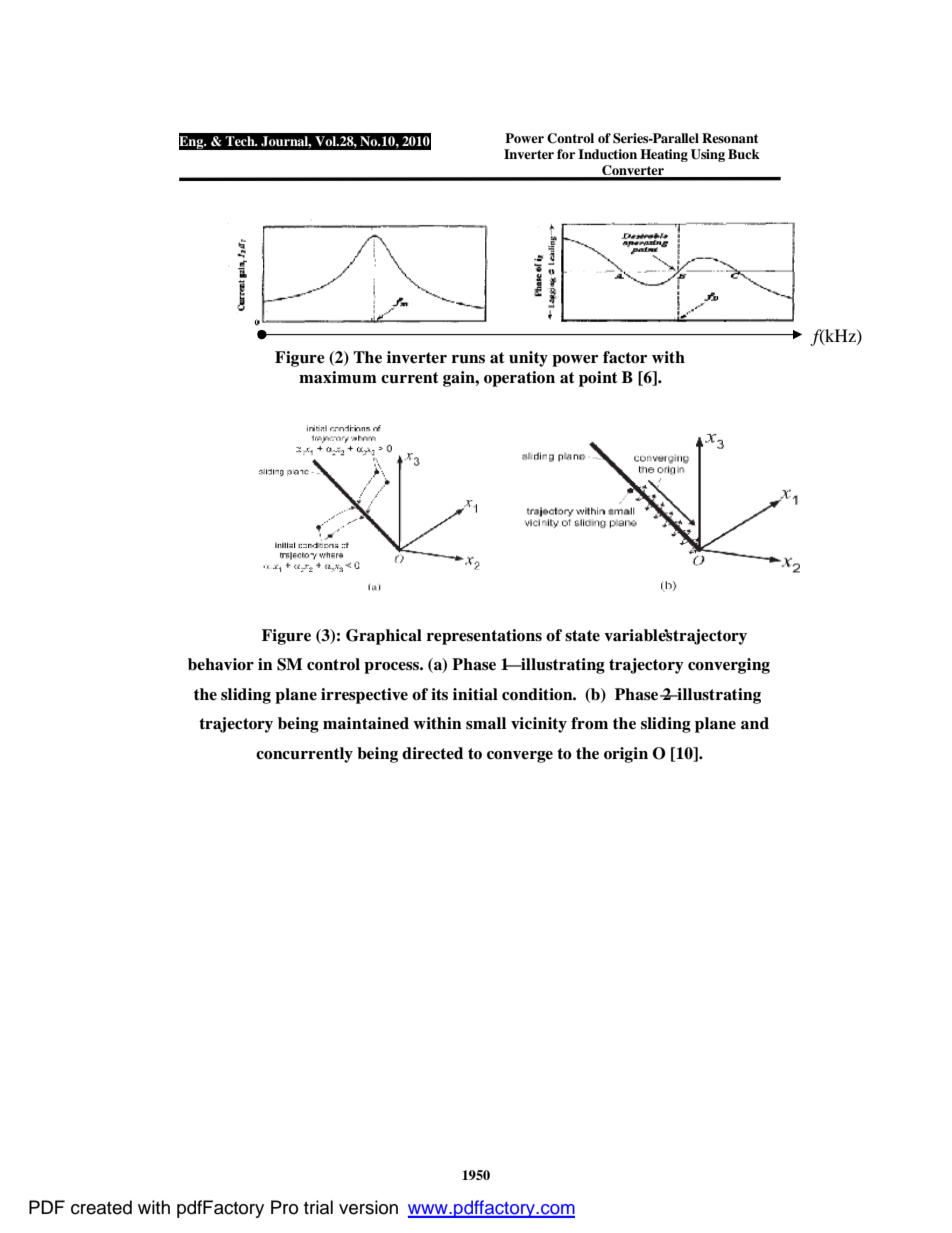 This screenshot has width=952, height=1233. Describe the element at coordinates (755, 723) in the screenshot. I see `and` at that location.
